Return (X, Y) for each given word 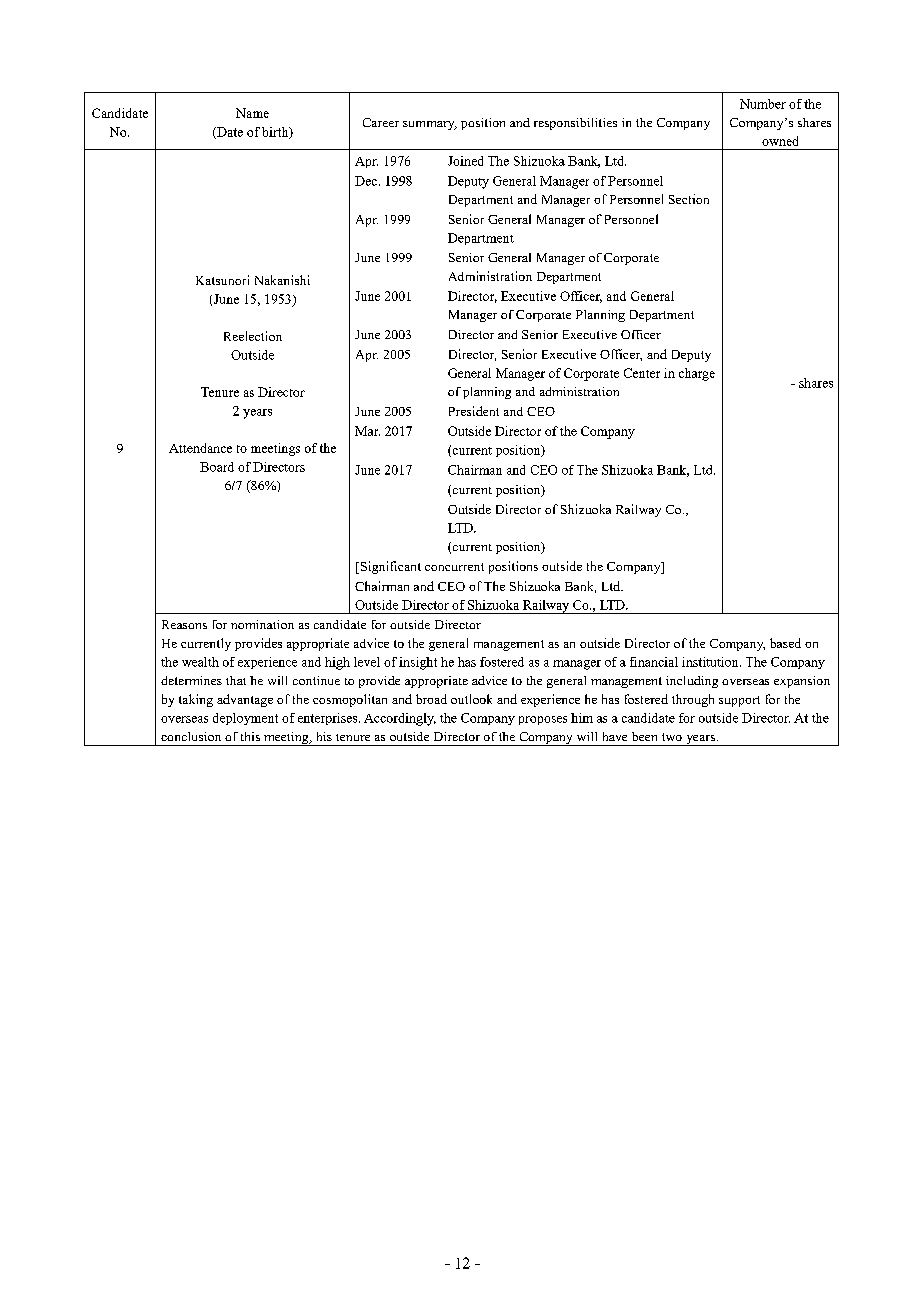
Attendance (200, 448)
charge (697, 374)
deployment (245, 719)
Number (763, 104)
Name (252, 113)
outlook (471, 699)
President (474, 411)
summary (430, 125)
